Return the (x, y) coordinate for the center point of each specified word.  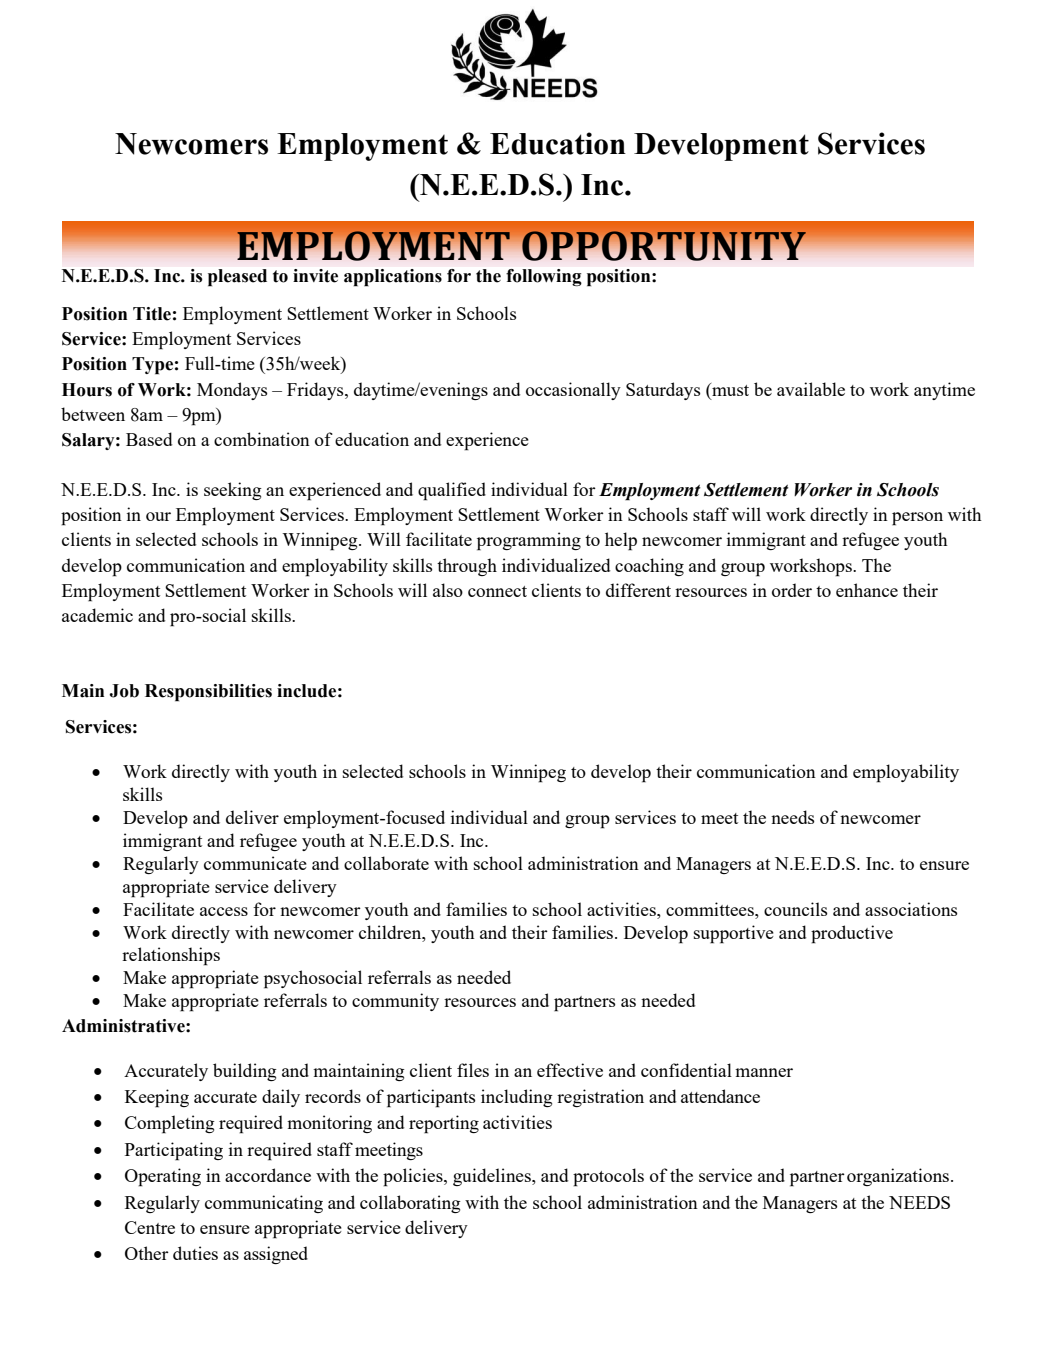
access (224, 911)
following (544, 277)
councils (796, 909)
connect (497, 591)
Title (152, 314)
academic (97, 615)
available (811, 389)
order (792, 590)
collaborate (386, 863)
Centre (150, 1227)
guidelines (493, 1177)
